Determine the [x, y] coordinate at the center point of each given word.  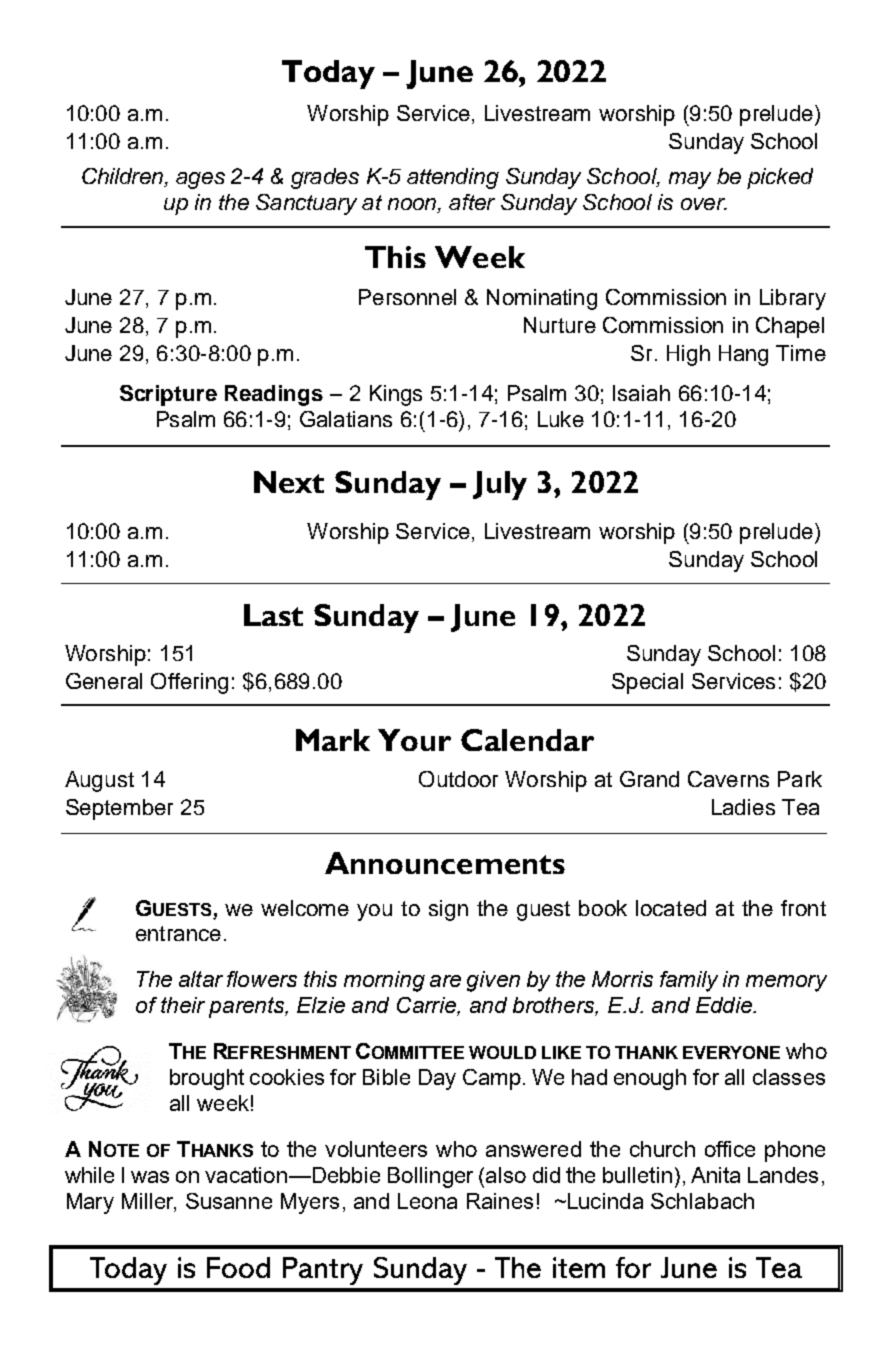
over [704, 204]
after [472, 202]
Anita [715, 1175]
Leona [427, 1201]
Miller [149, 1202]
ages [200, 180]
